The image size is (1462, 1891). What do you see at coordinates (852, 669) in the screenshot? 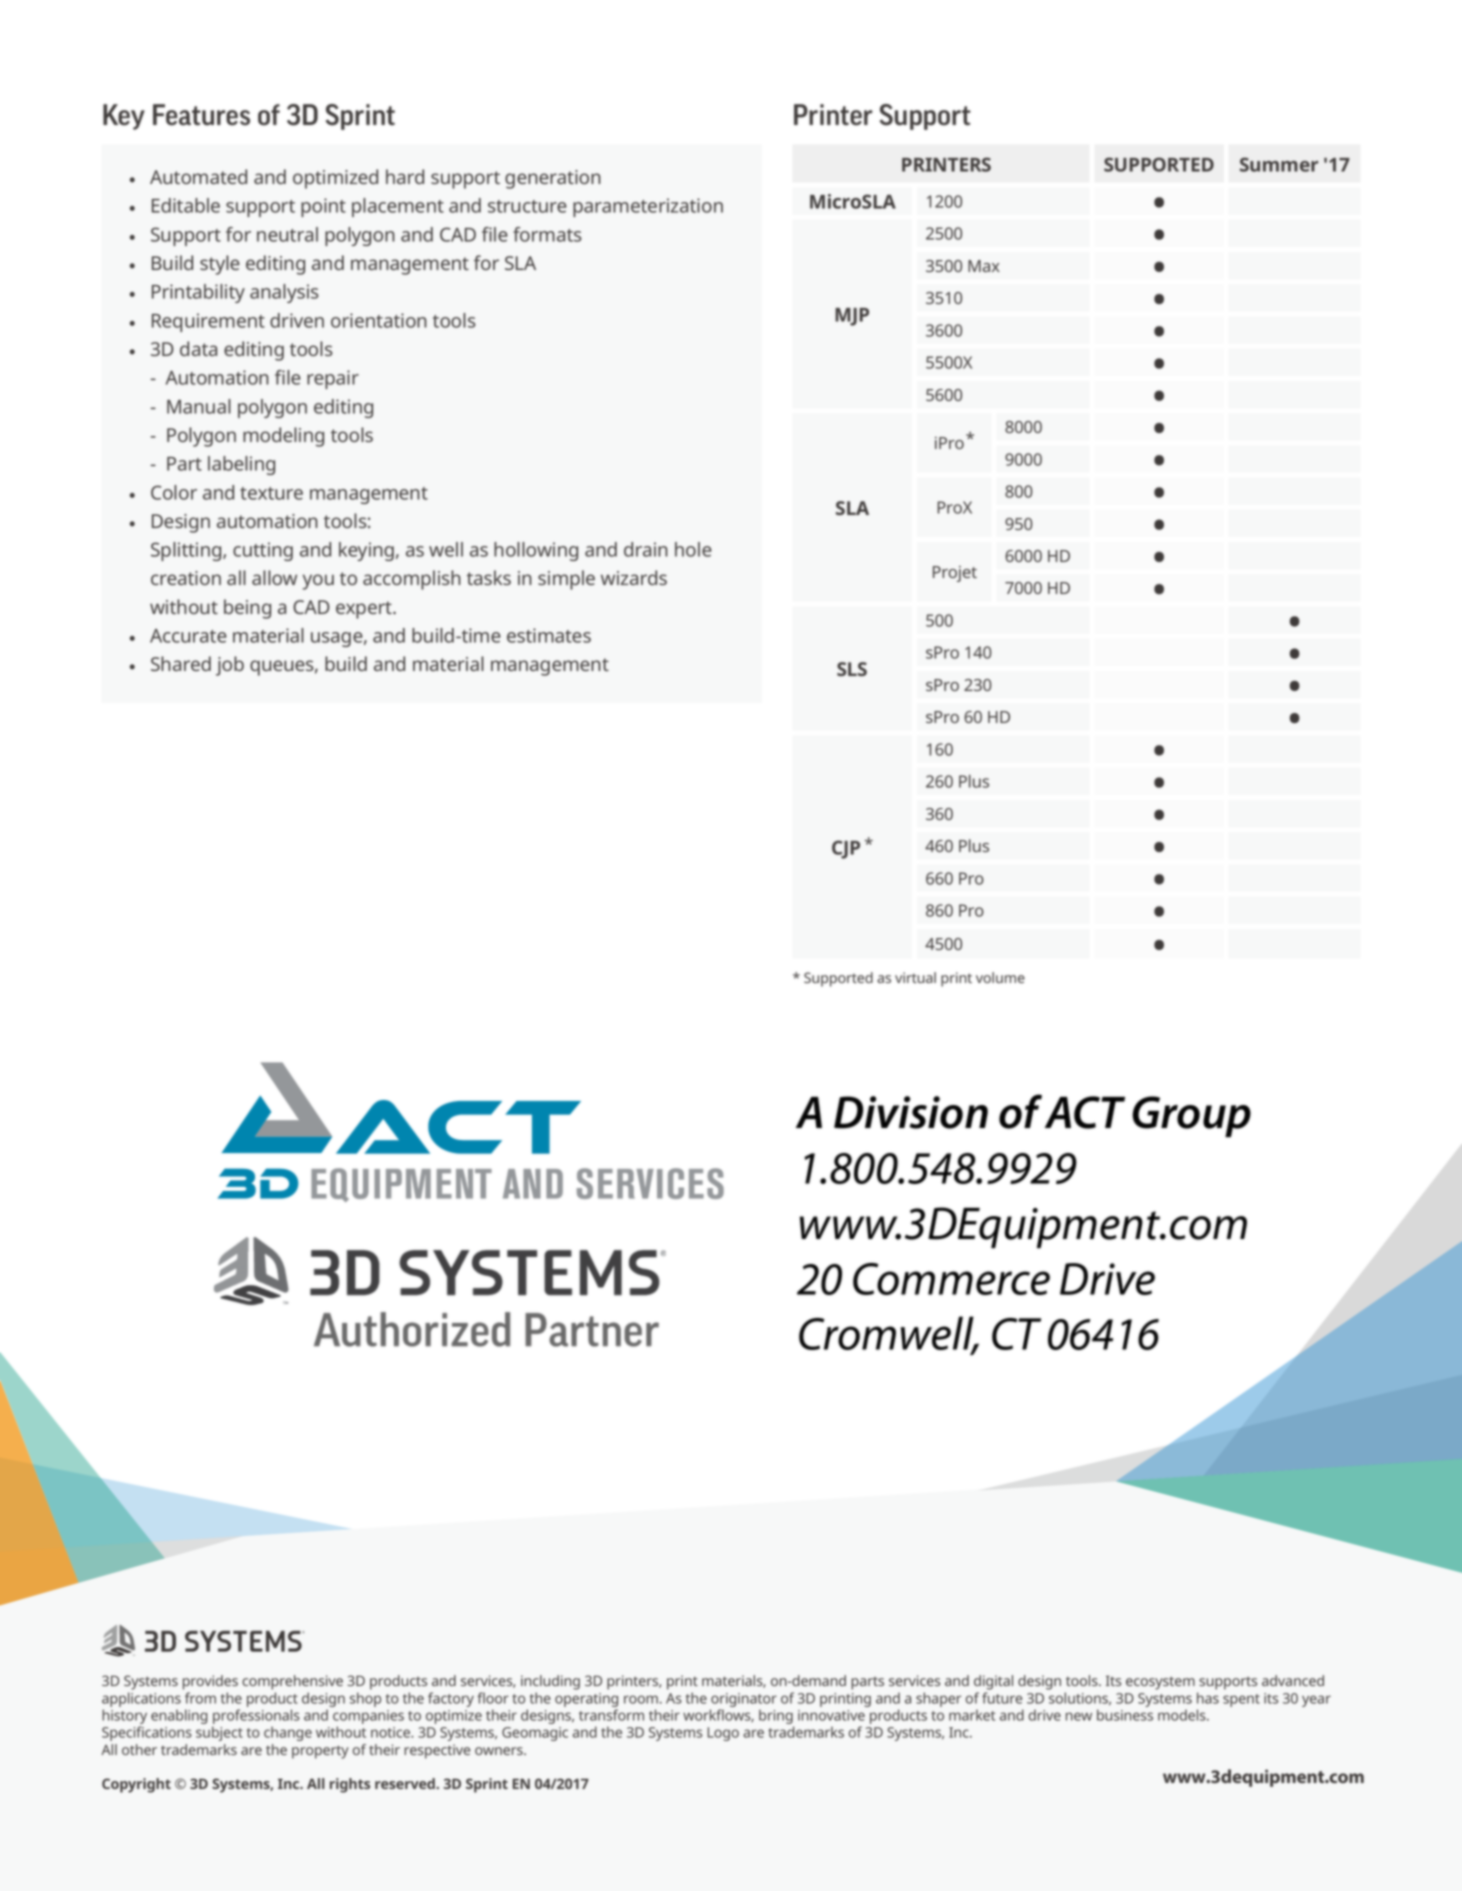
I see `SLS` at bounding box center [852, 669].
